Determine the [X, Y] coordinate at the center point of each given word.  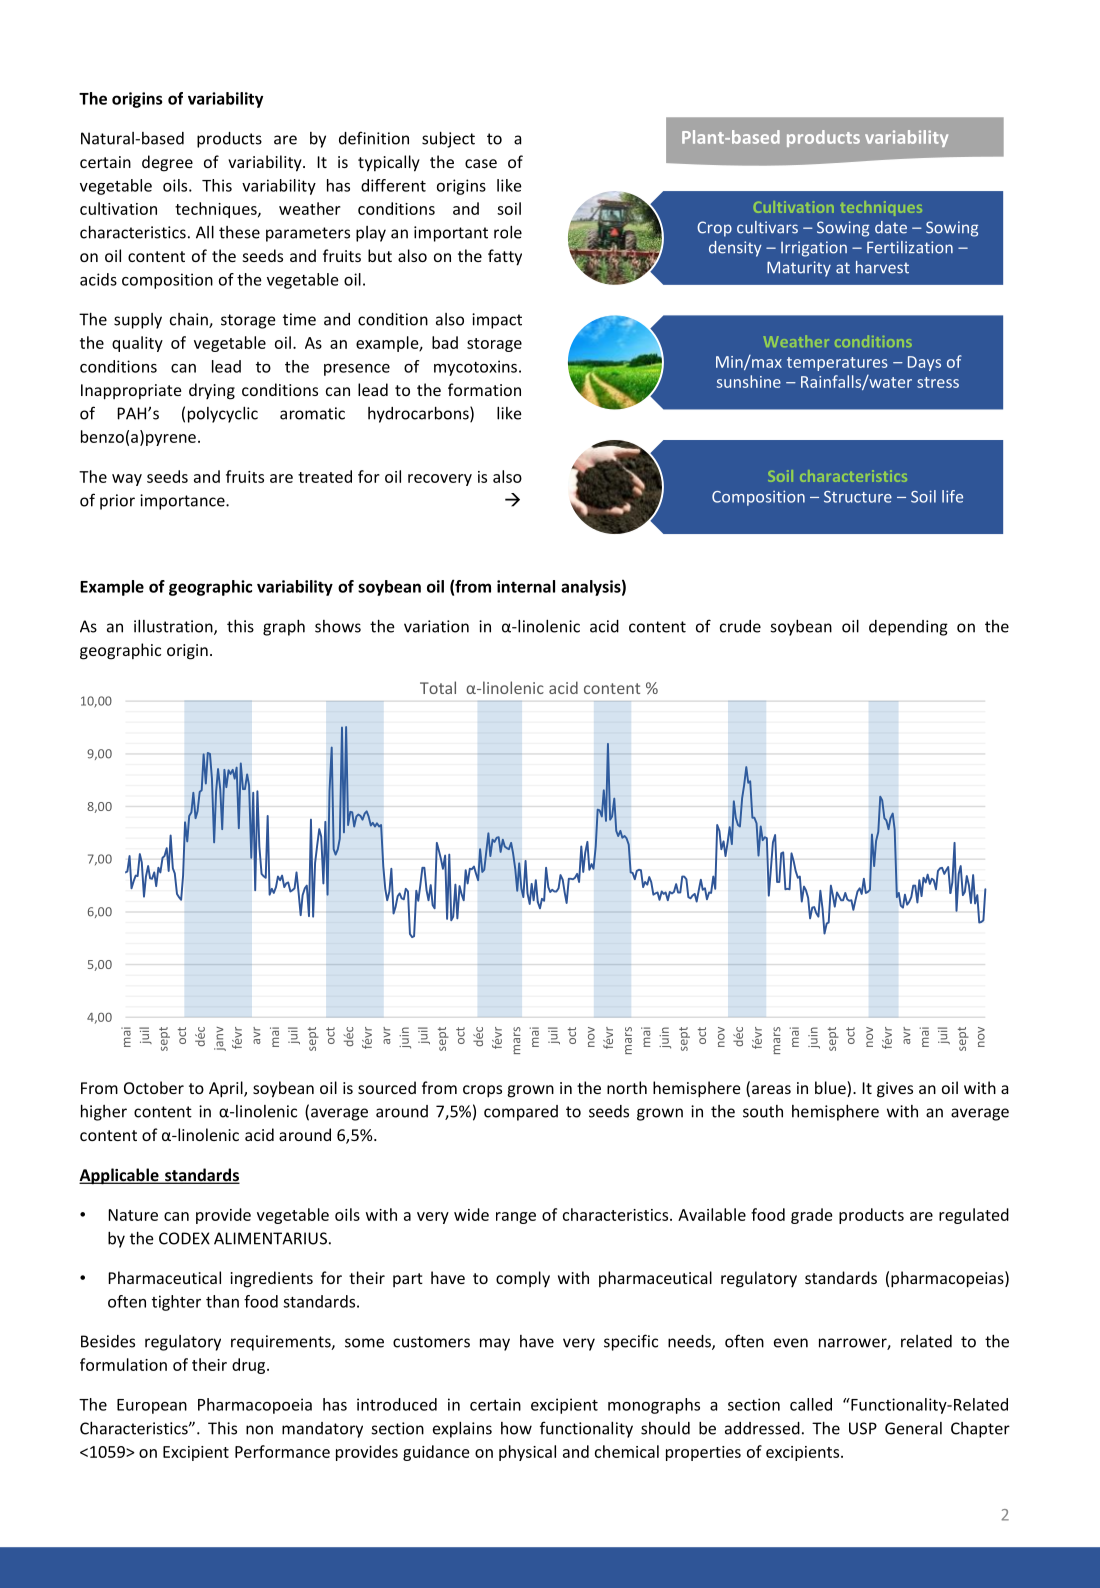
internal [526, 586]
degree [167, 163]
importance [183, 502]
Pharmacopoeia [255, 1406]
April [227, 1089]
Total [438, 687]
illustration [174, 627]
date [891, 227]
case [481, 163]
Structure [858, 497]
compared [521, 1113]
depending [908, 628]
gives [895, 1090]
